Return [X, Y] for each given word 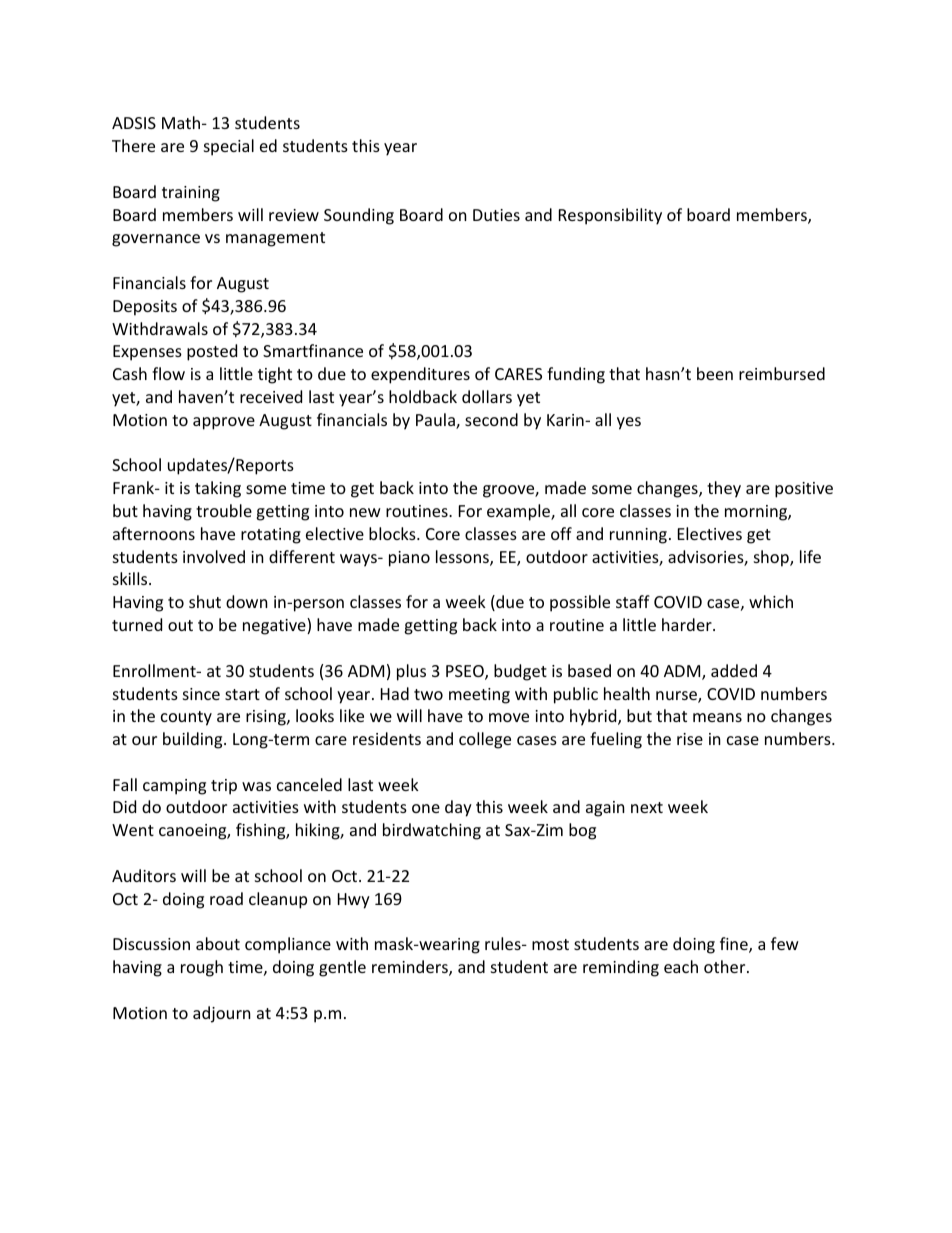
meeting [479, 696]
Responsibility [610, 216]
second [491, 419]
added [734, 670]
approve [224, 423]
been [715, 373]
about [218, 943]
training [191, 194]
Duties [496, 215]
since [201, 694]
